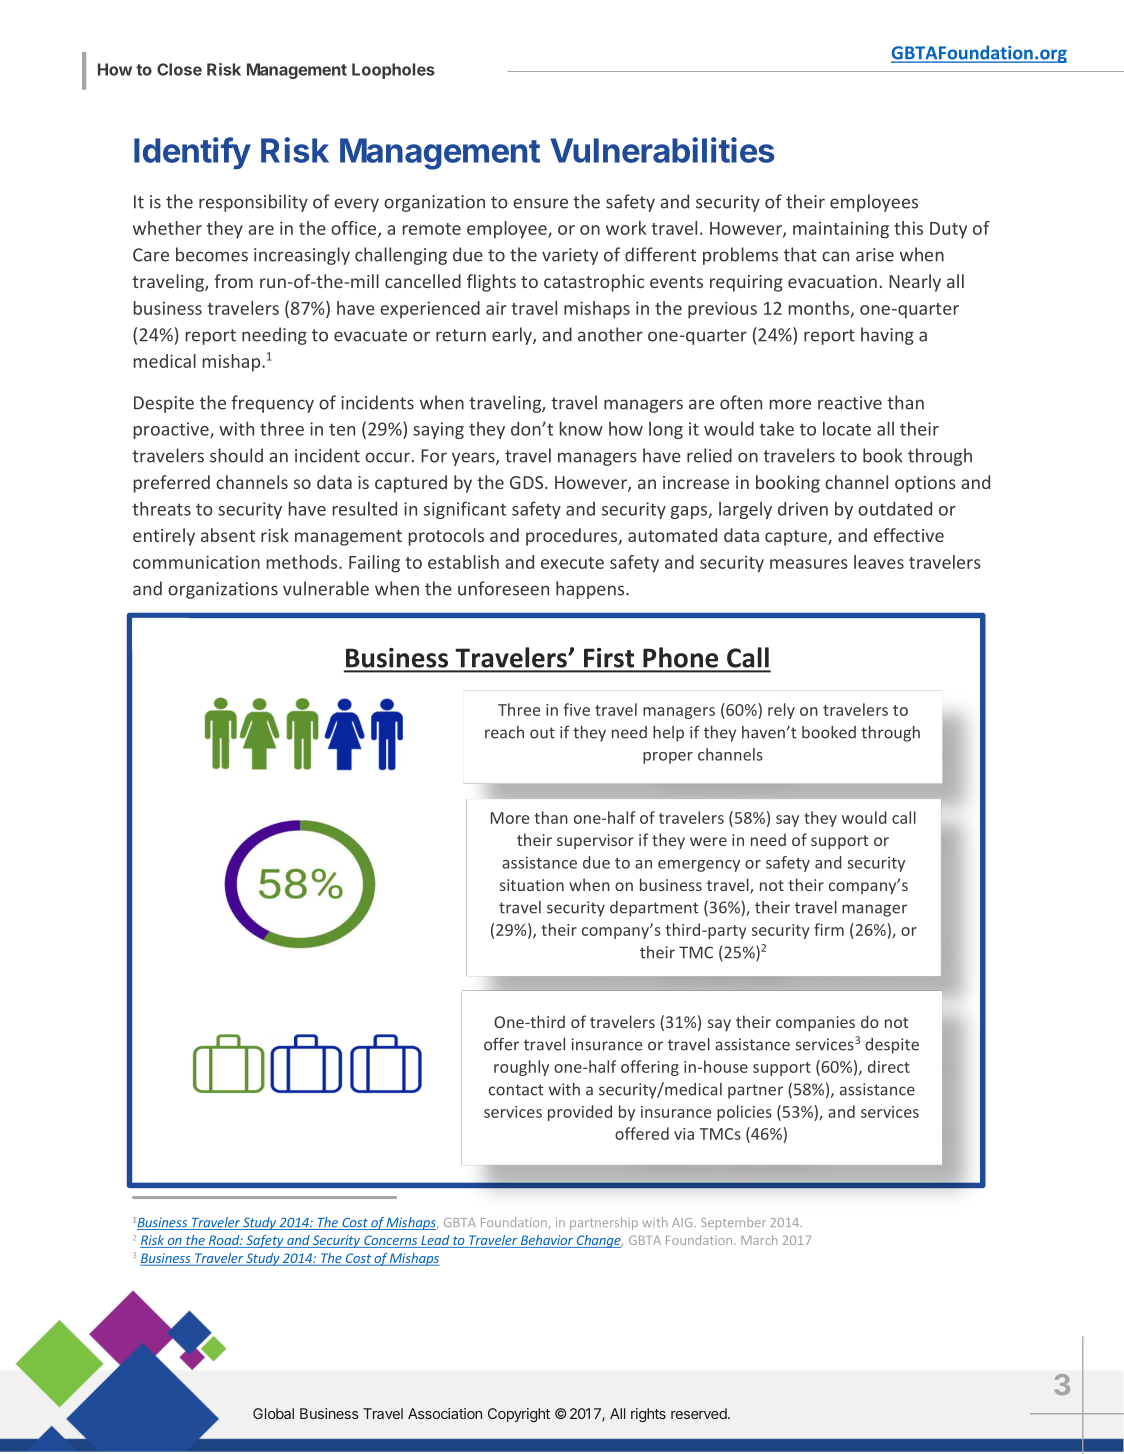 The width and height of the screenshot is (1124, 1454). Describe the element at coordinates (540, 203) in the screenshot. I see `ensure` at that location.
